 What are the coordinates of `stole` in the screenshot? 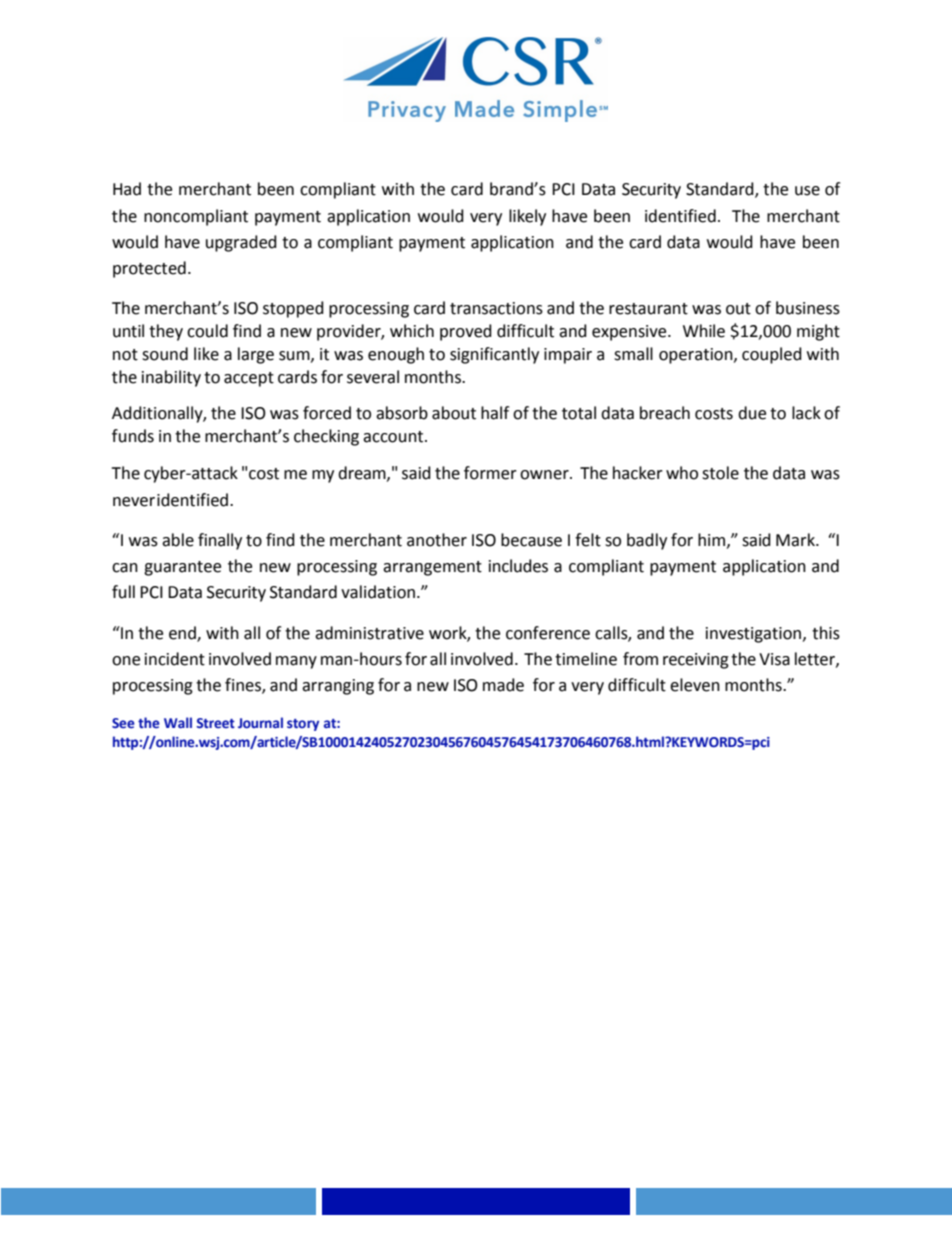 It's located at (720, 473).
